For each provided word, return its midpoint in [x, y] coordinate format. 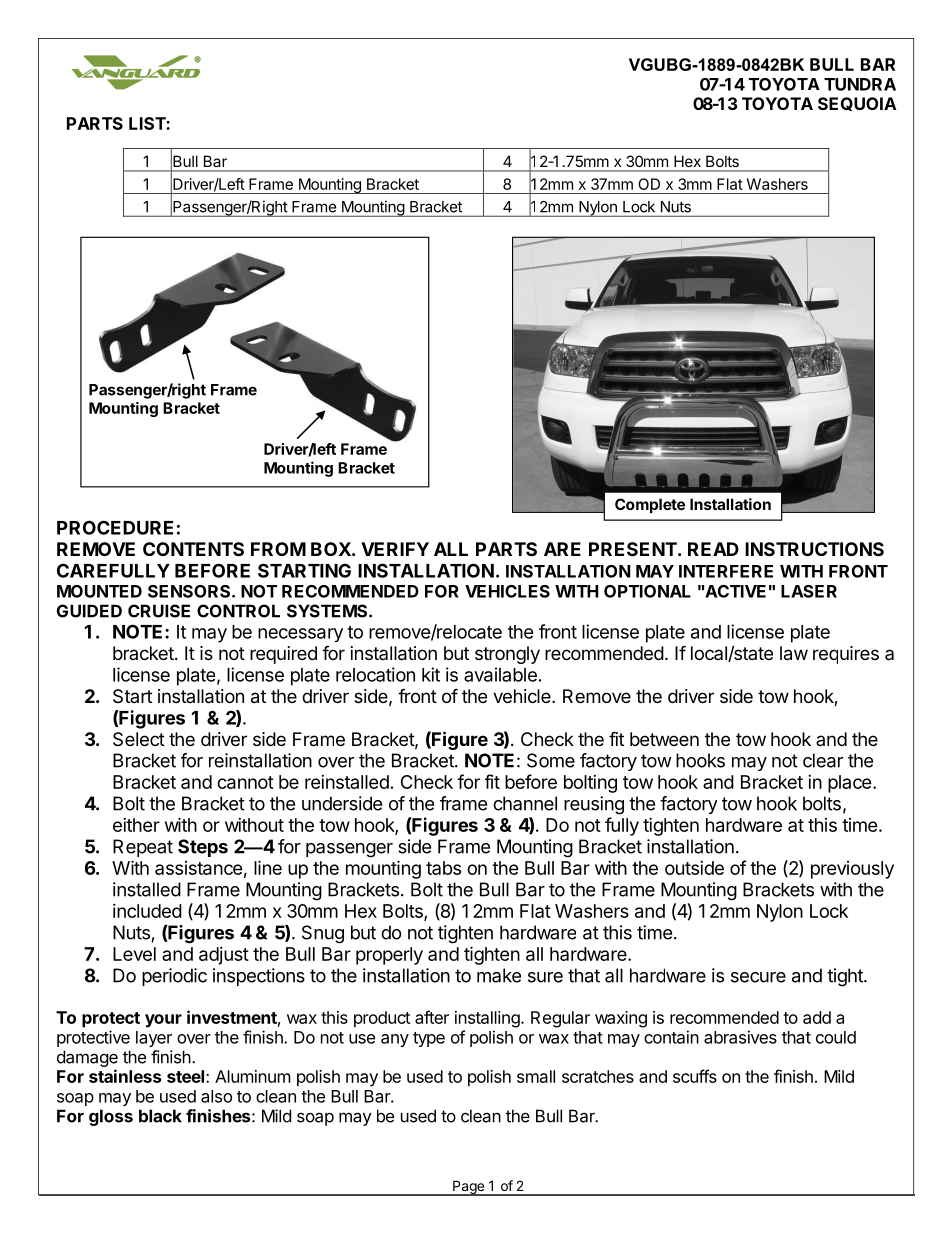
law [794, 653]
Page [468, 1188]
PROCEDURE [115, 527]
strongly [507, 655]
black [160, 1116]
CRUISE [159, 611]
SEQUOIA [857, 104]
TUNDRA [860, 84]
